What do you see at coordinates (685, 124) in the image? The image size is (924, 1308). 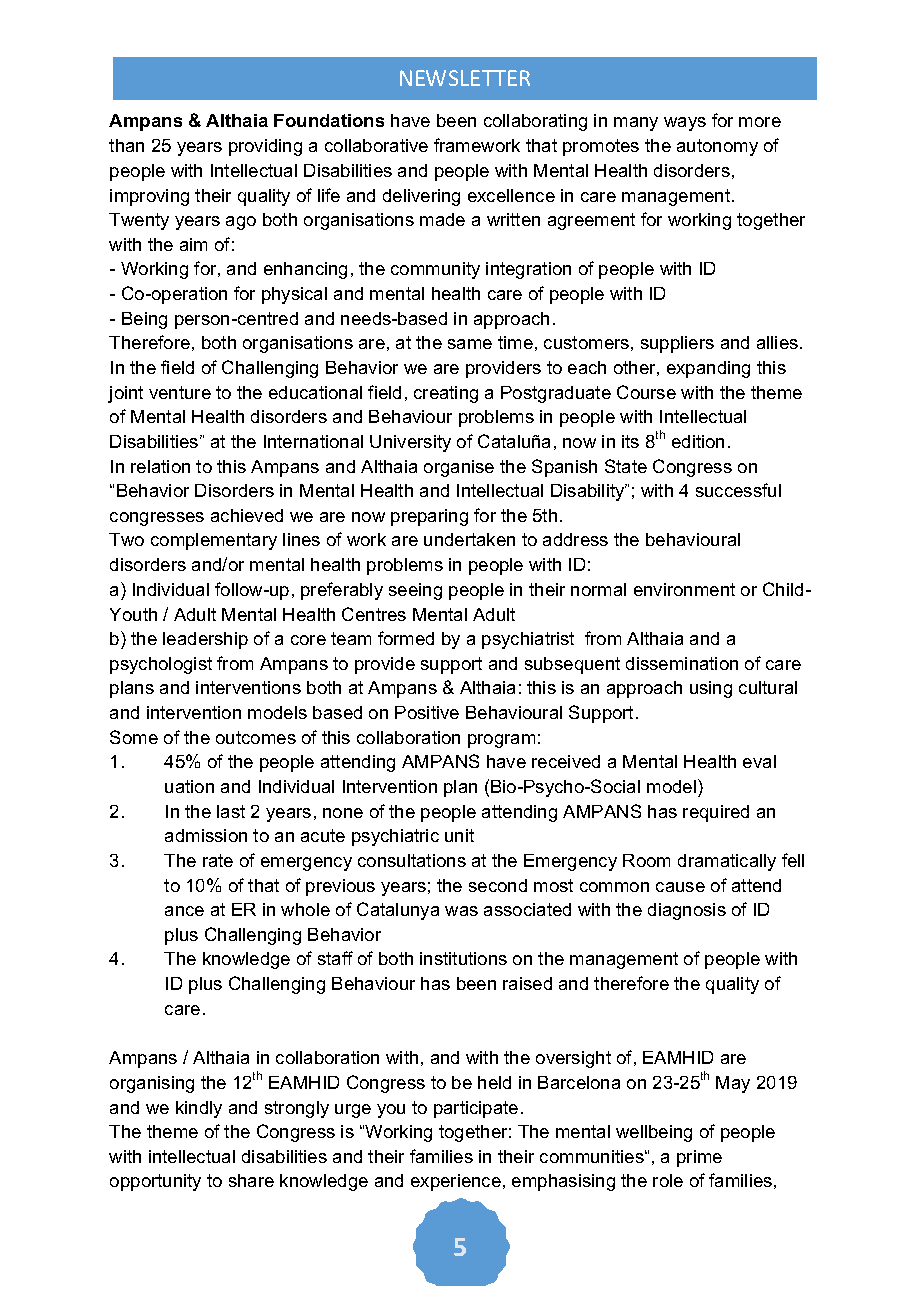 I see `ways` at bounding box center [685, 124].
